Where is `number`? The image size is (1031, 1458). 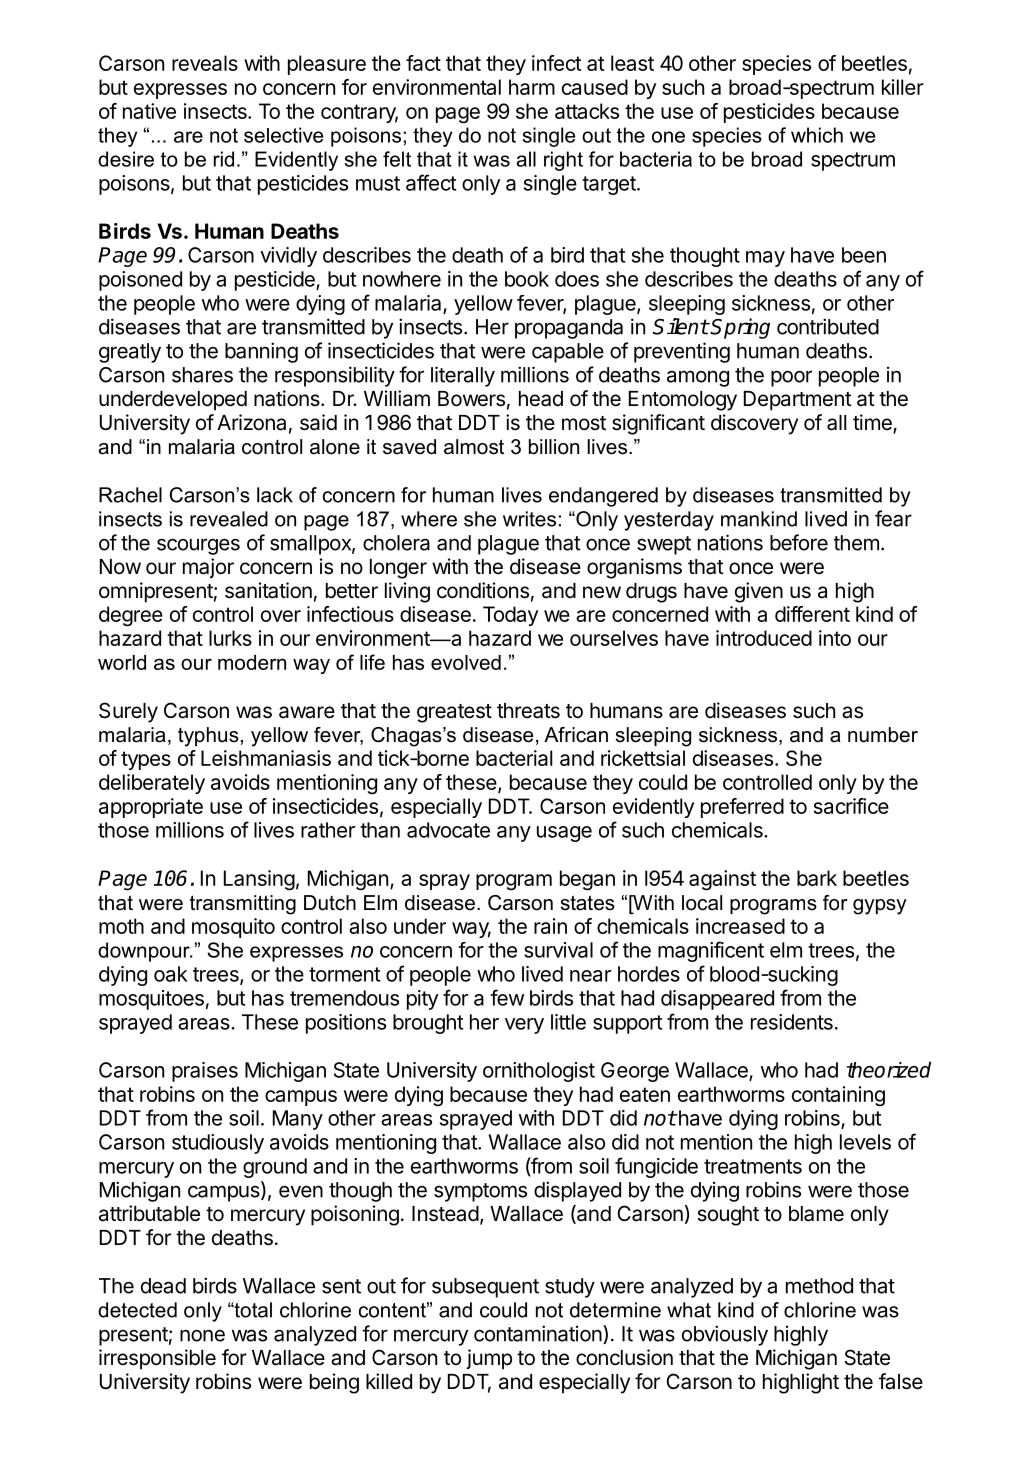
number is located at coordinates (883, 735).
